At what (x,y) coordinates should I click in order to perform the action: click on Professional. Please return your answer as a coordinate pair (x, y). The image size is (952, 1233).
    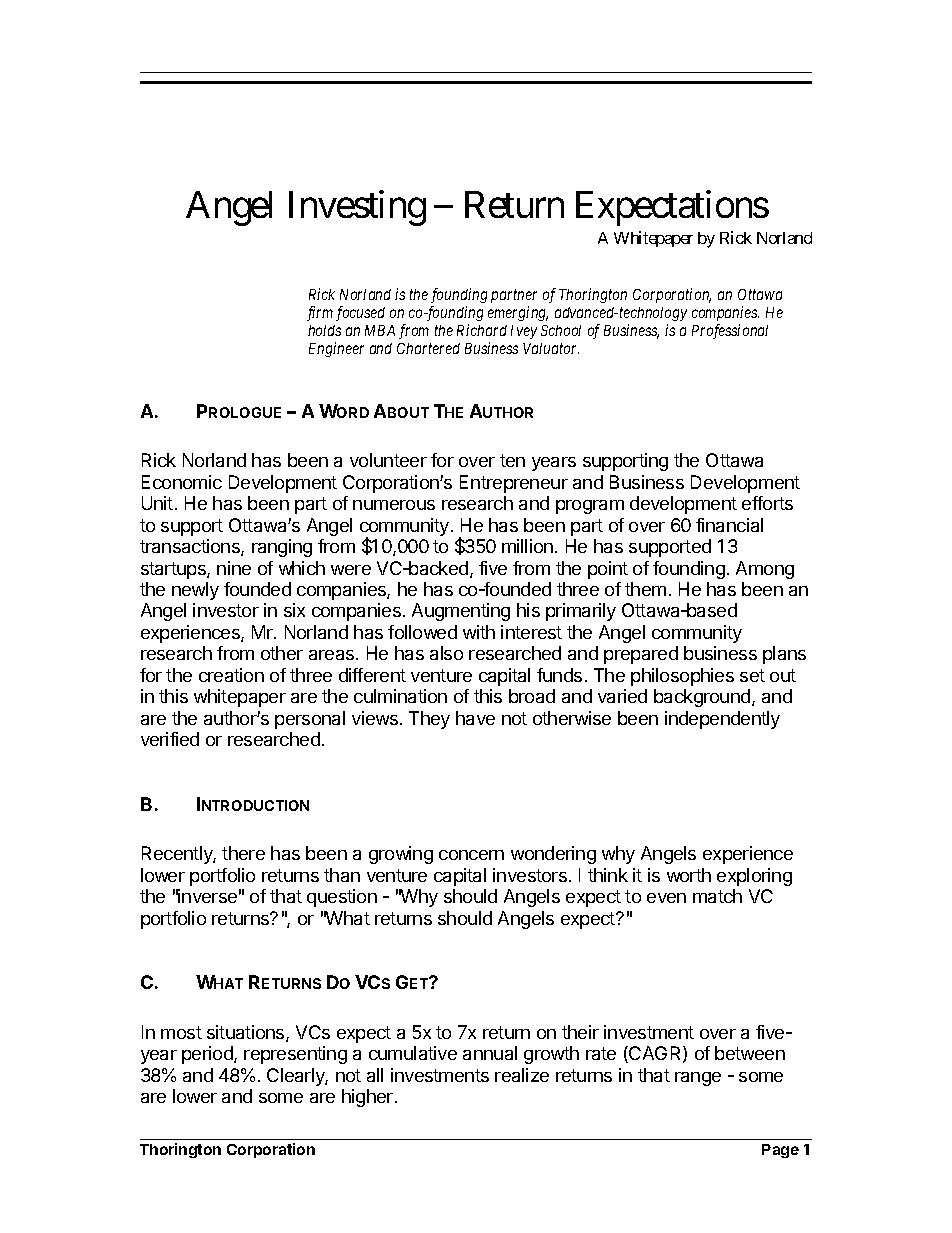
    Looking at the image, I should click on (730, 331).
